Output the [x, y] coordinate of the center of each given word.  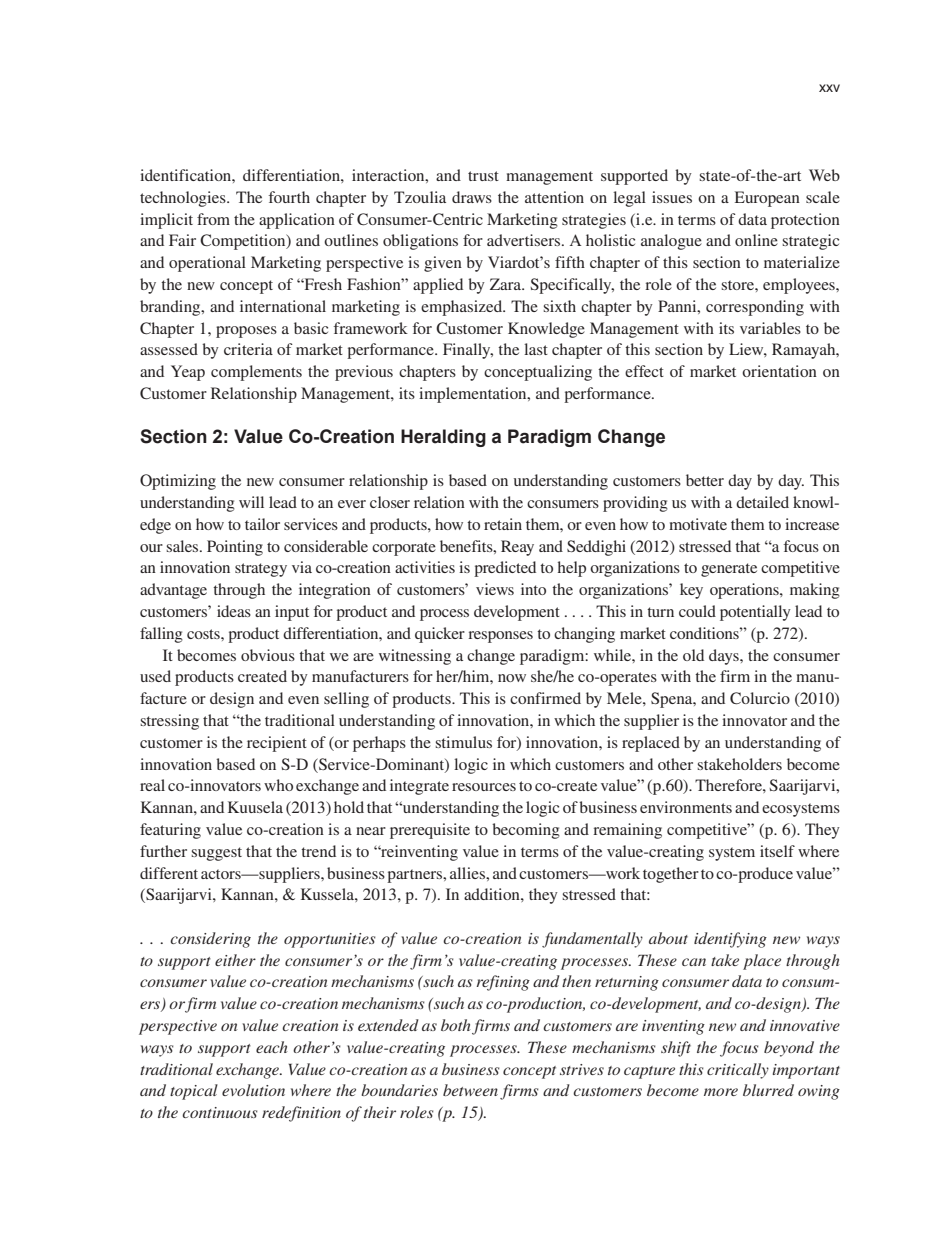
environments [686, 807]
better [705, 480]
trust [483, 176]
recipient [277, 744]
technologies [184, 199]
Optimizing [178, 482]
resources [484, 787]
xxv [829, 88]
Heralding [443, 438]
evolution [253, 1090]
